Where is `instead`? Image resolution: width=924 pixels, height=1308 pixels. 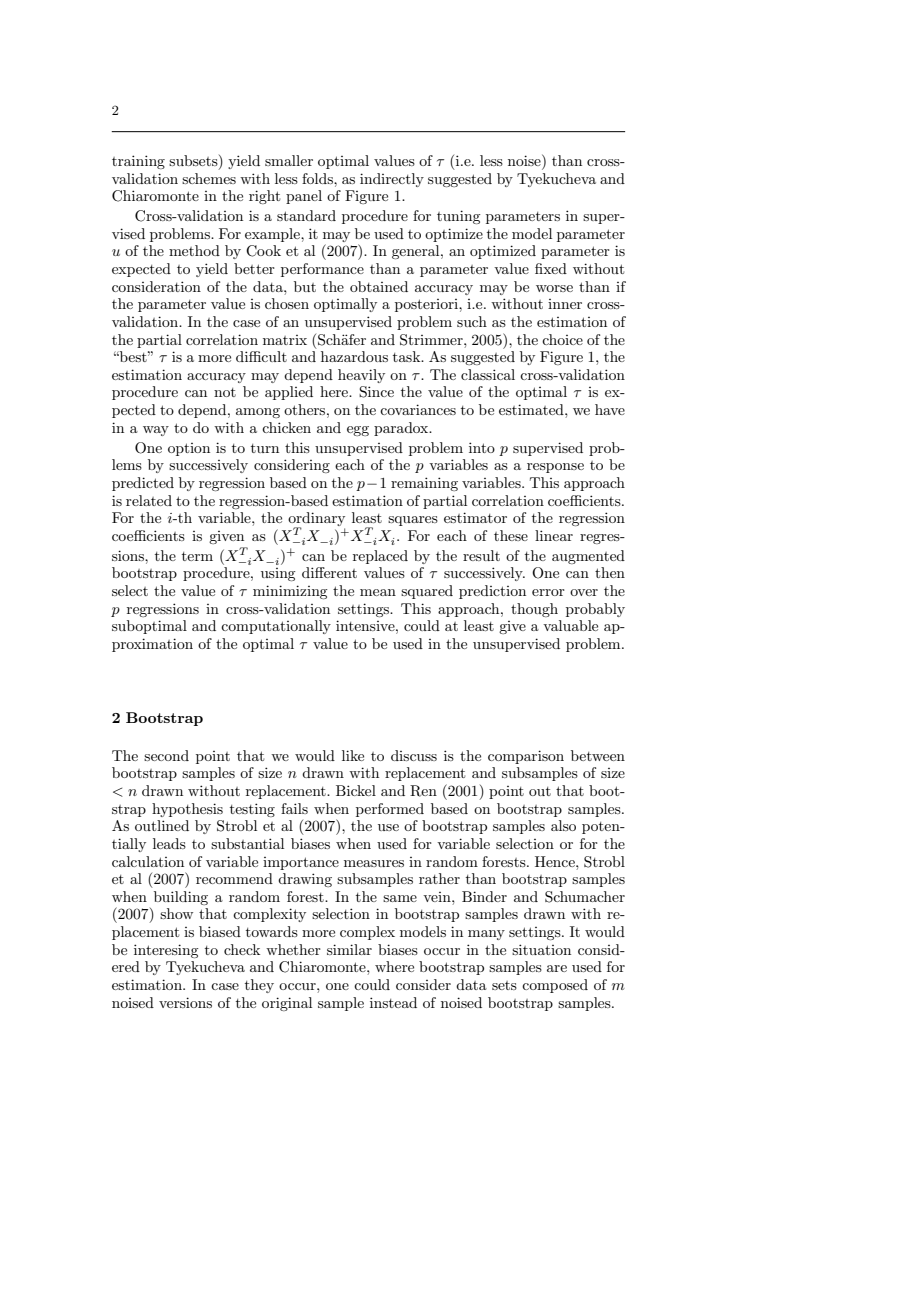
instead is located at coordinates (393, 1002).
